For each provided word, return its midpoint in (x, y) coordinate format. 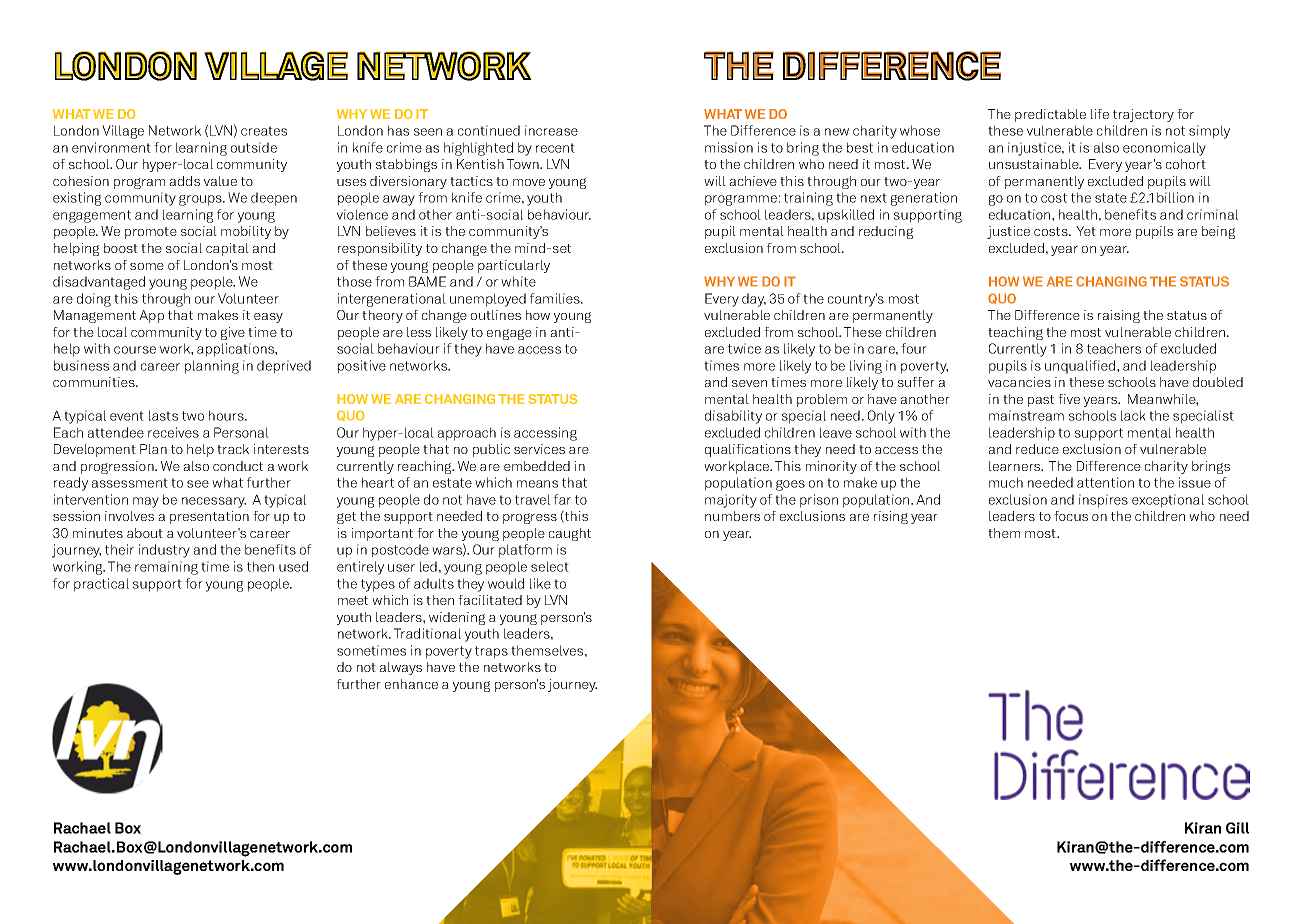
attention (1105, 482)
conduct (238, 466)
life (1100, 114)
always (401, 668)
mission (729, 147)
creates (264, 131)
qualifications (748, 450)
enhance (411, 684)
